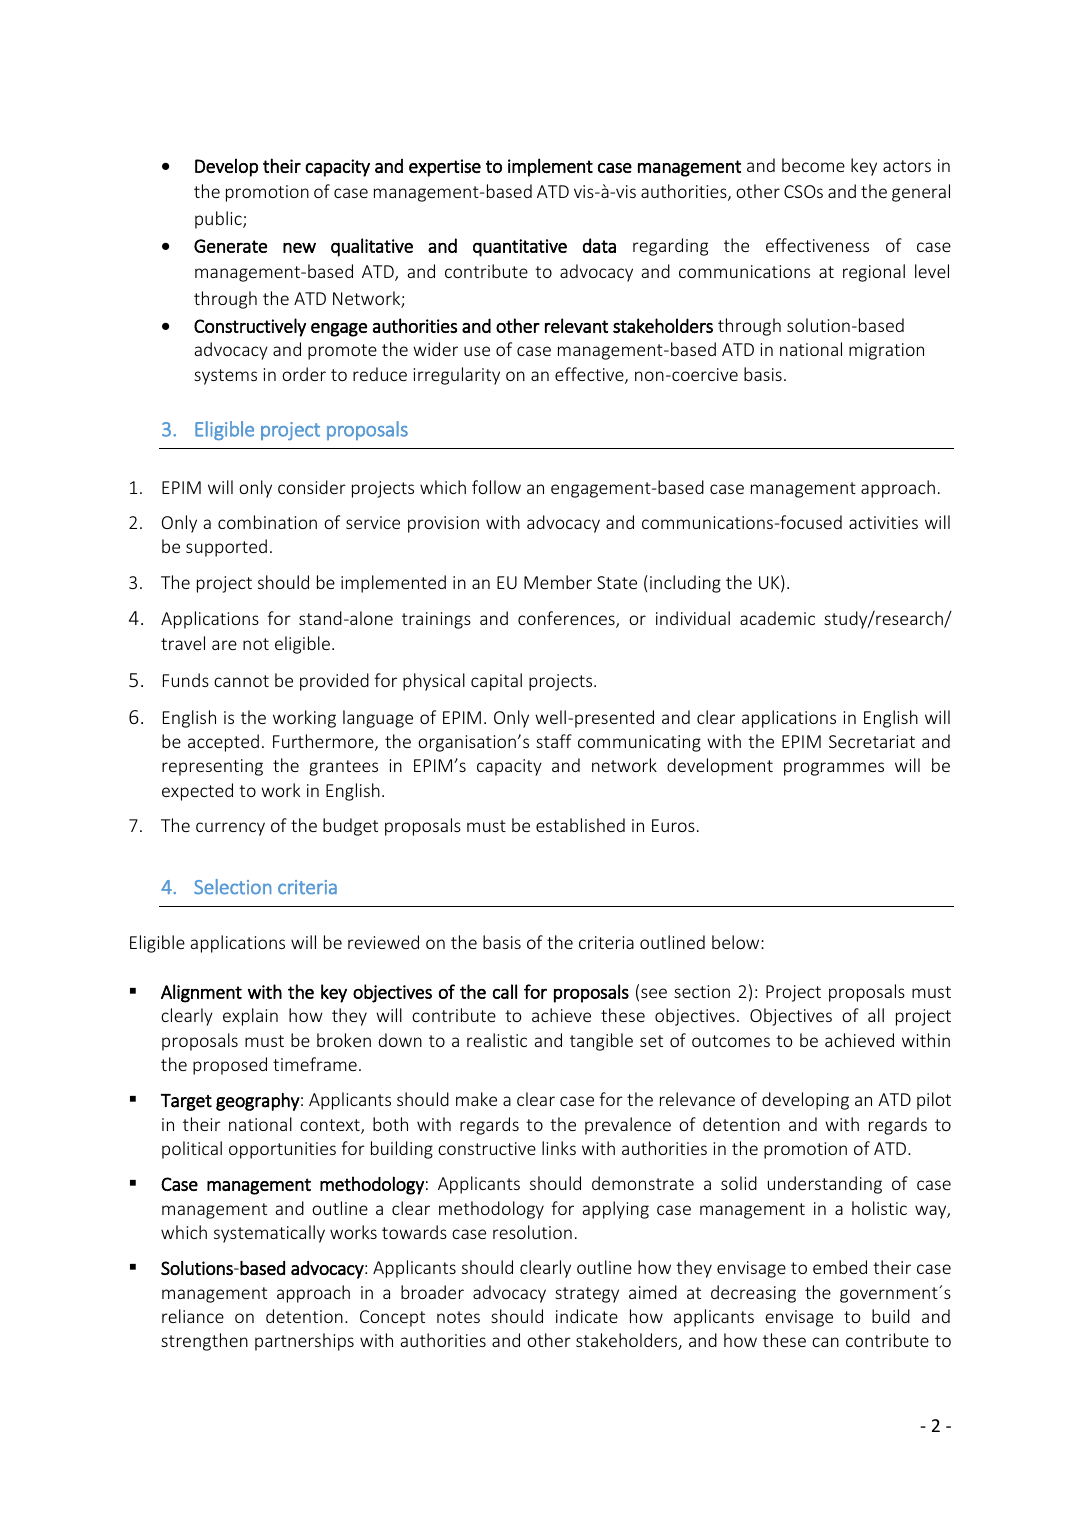  What do you see at coordinates (731, 1041) in the page?
I see `outcomes` at bounding box center [731, 1041].
